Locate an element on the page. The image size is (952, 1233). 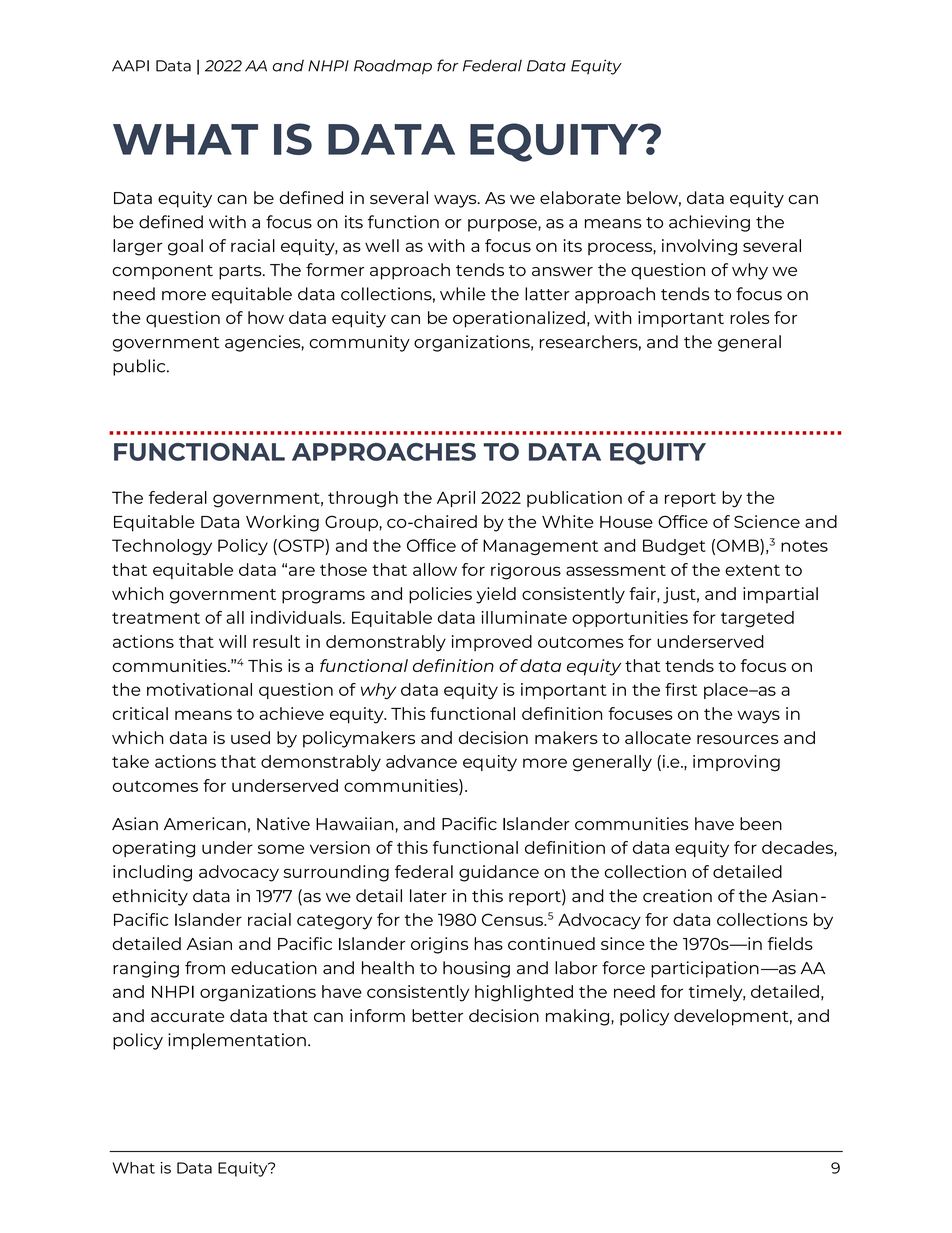
American is located at coordinates (205, 824).
